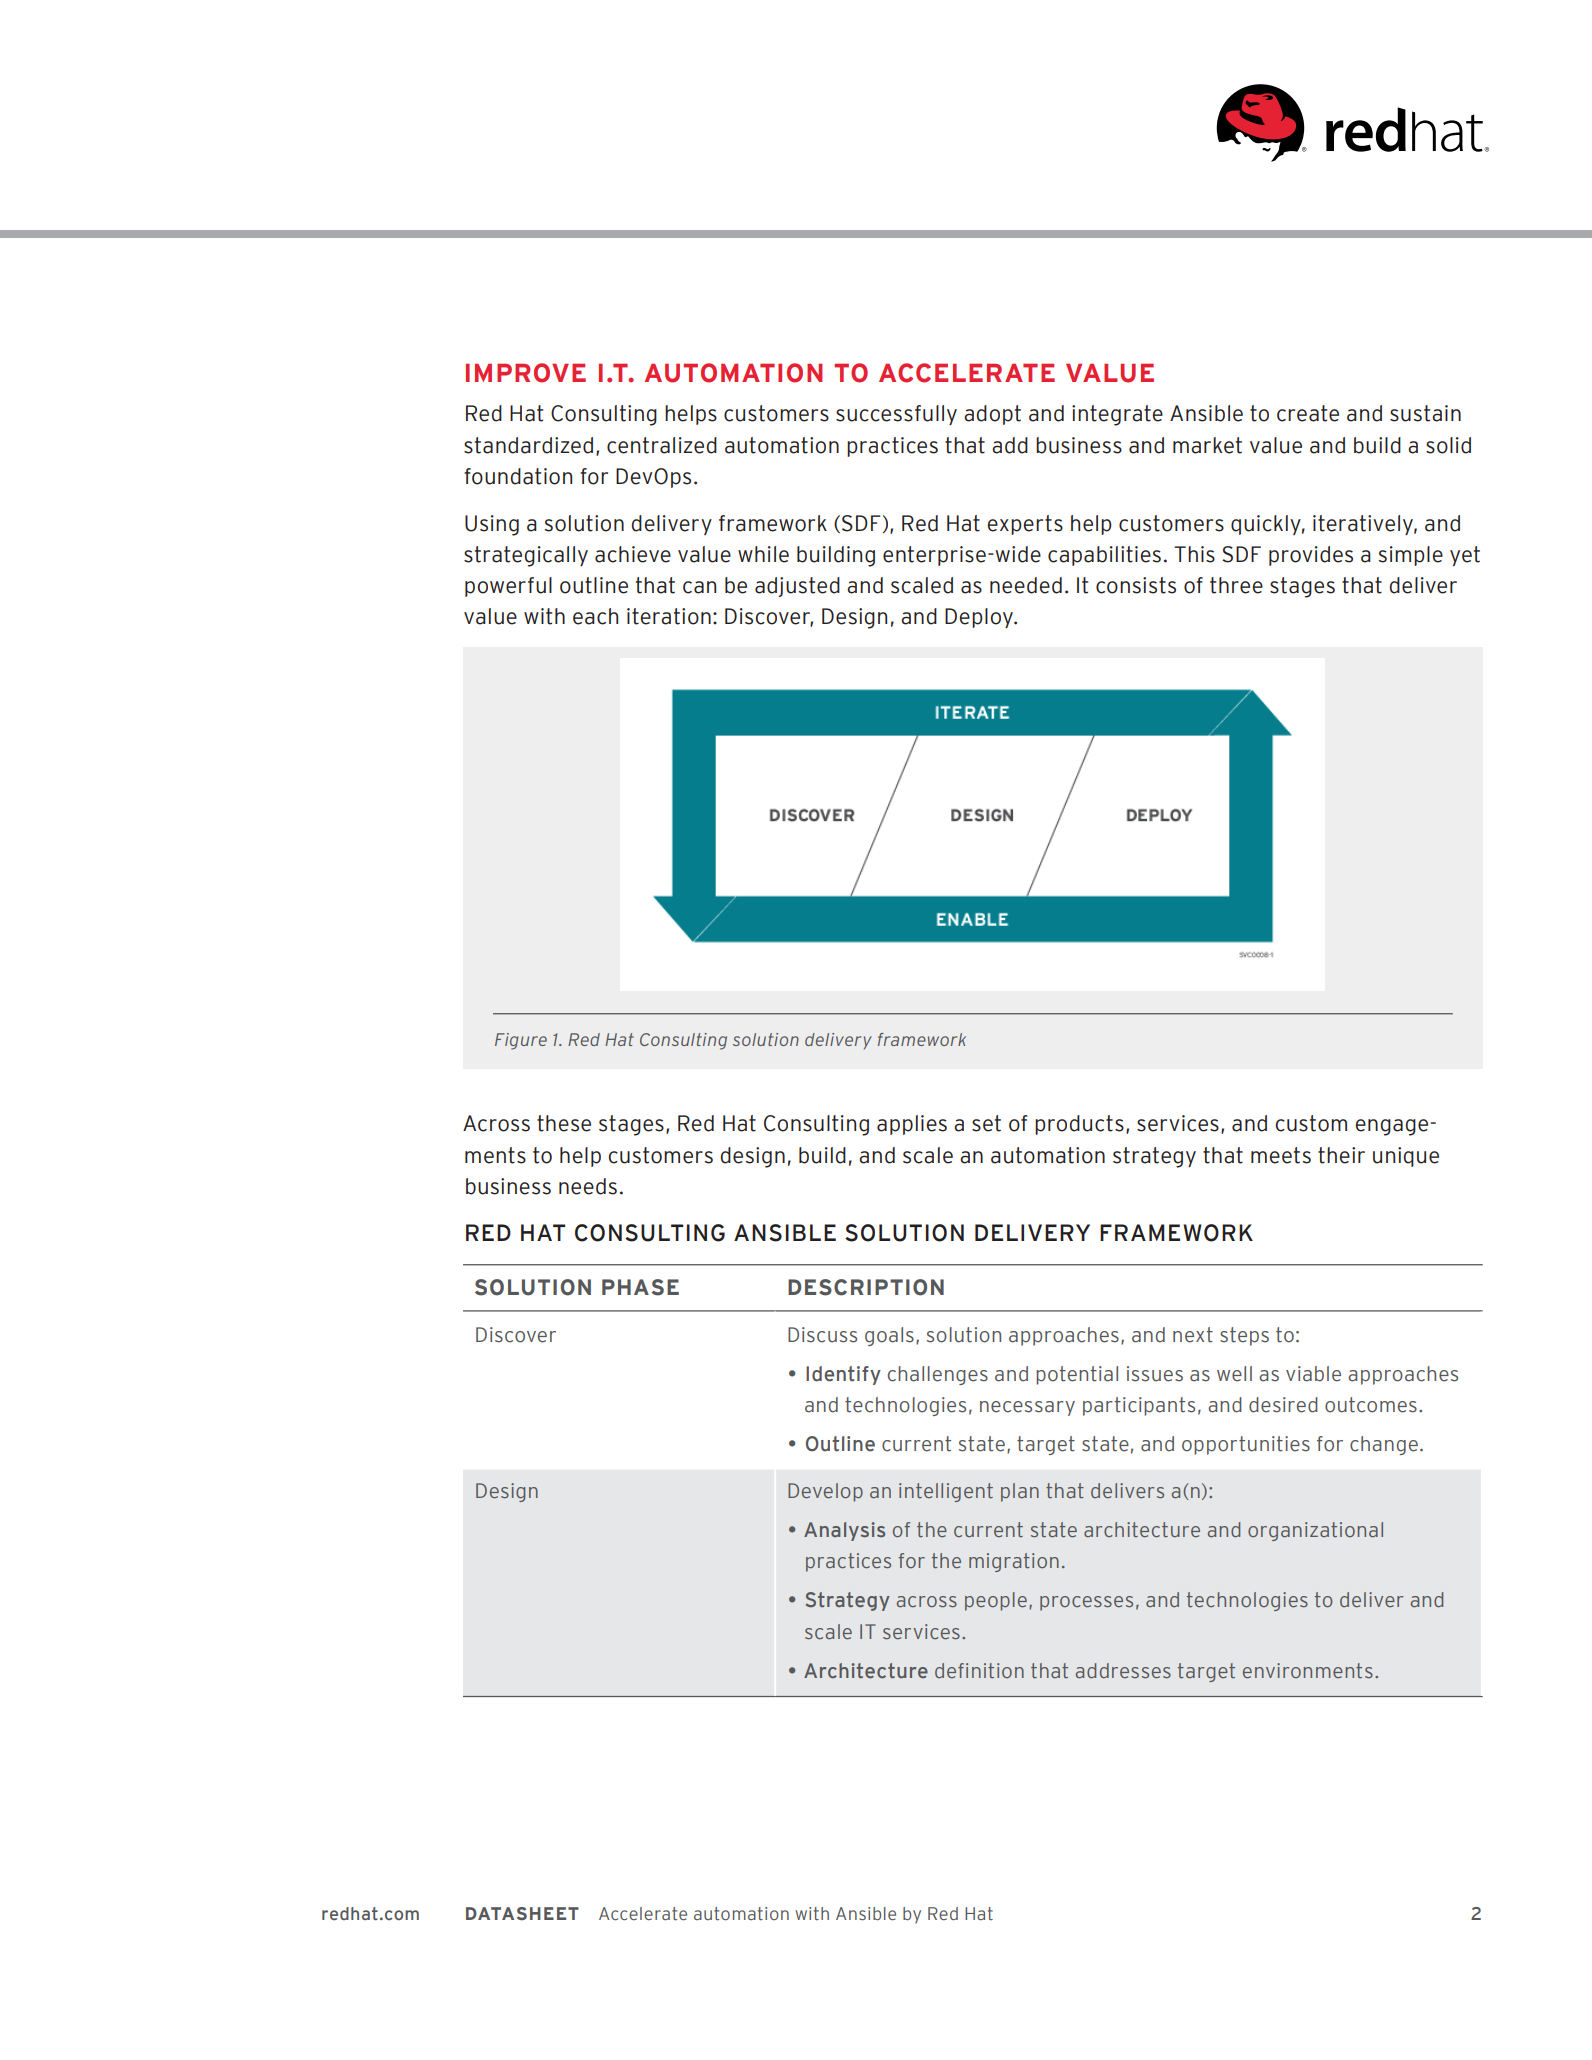 Image resolution: width=1592 pixels, height=2060 pixels. I want to click on intelligent, so click(946, 1492).
